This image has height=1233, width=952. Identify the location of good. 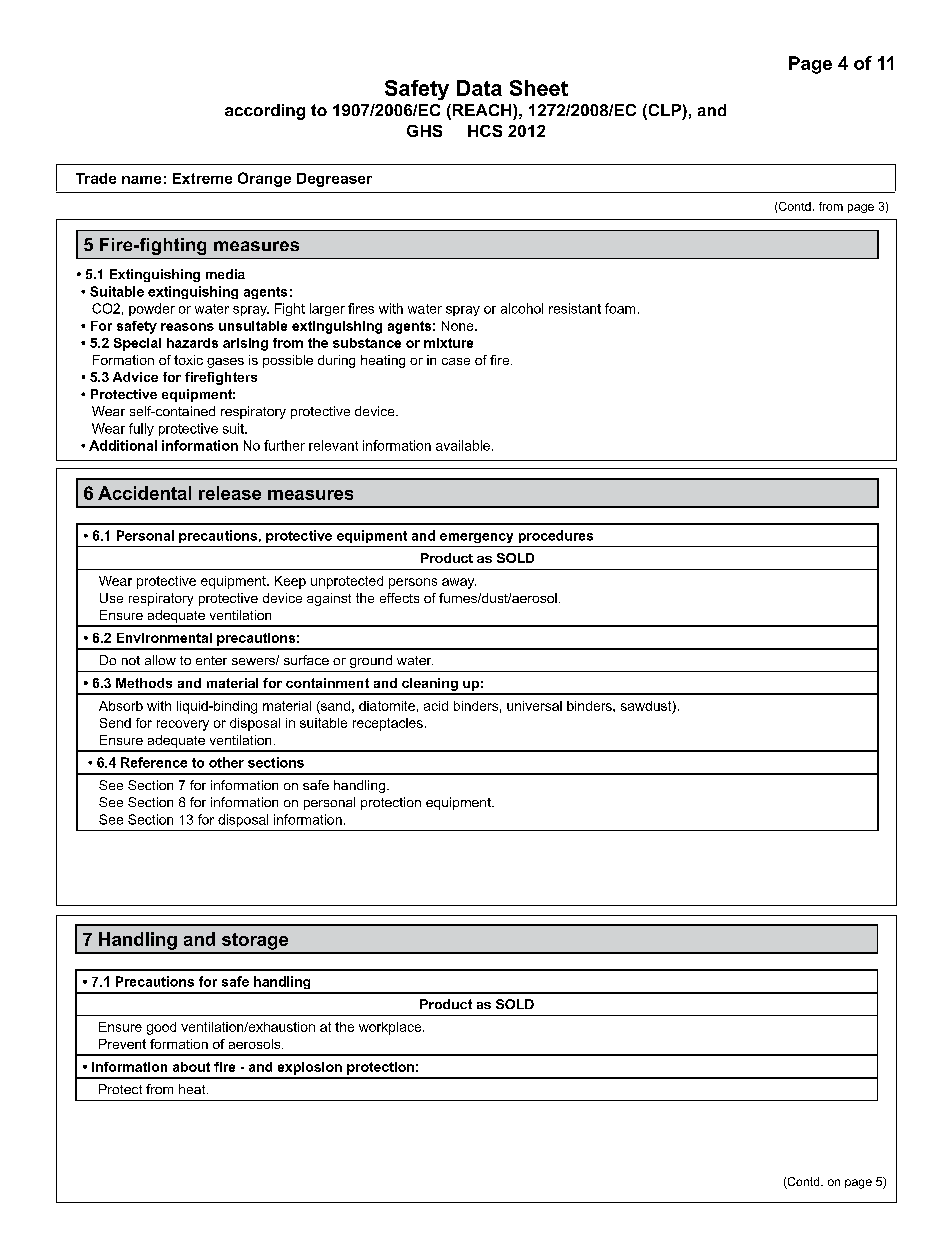
(161, 1028).
